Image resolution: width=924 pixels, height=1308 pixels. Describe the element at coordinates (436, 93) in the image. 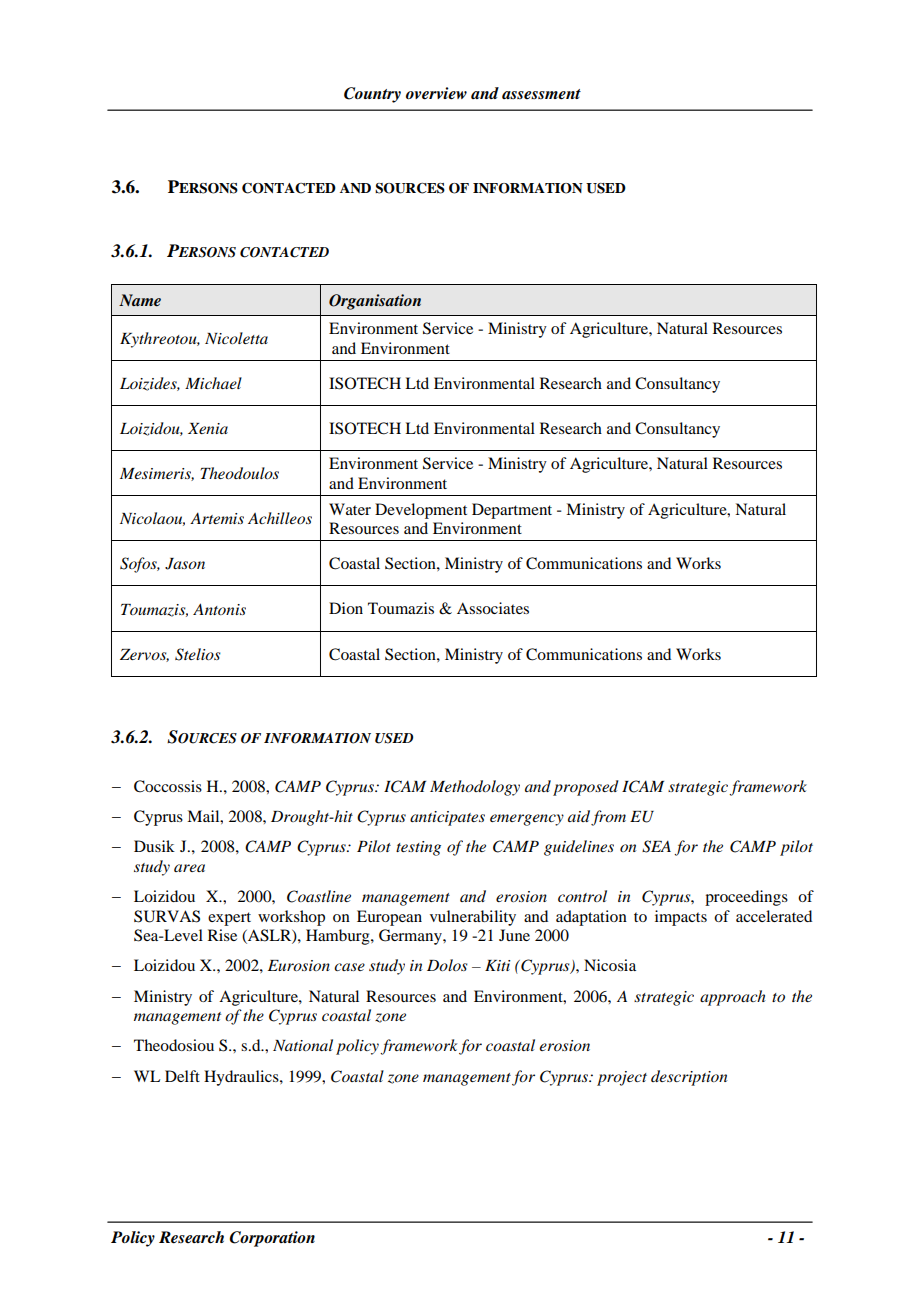

I see `overview` at that location.
